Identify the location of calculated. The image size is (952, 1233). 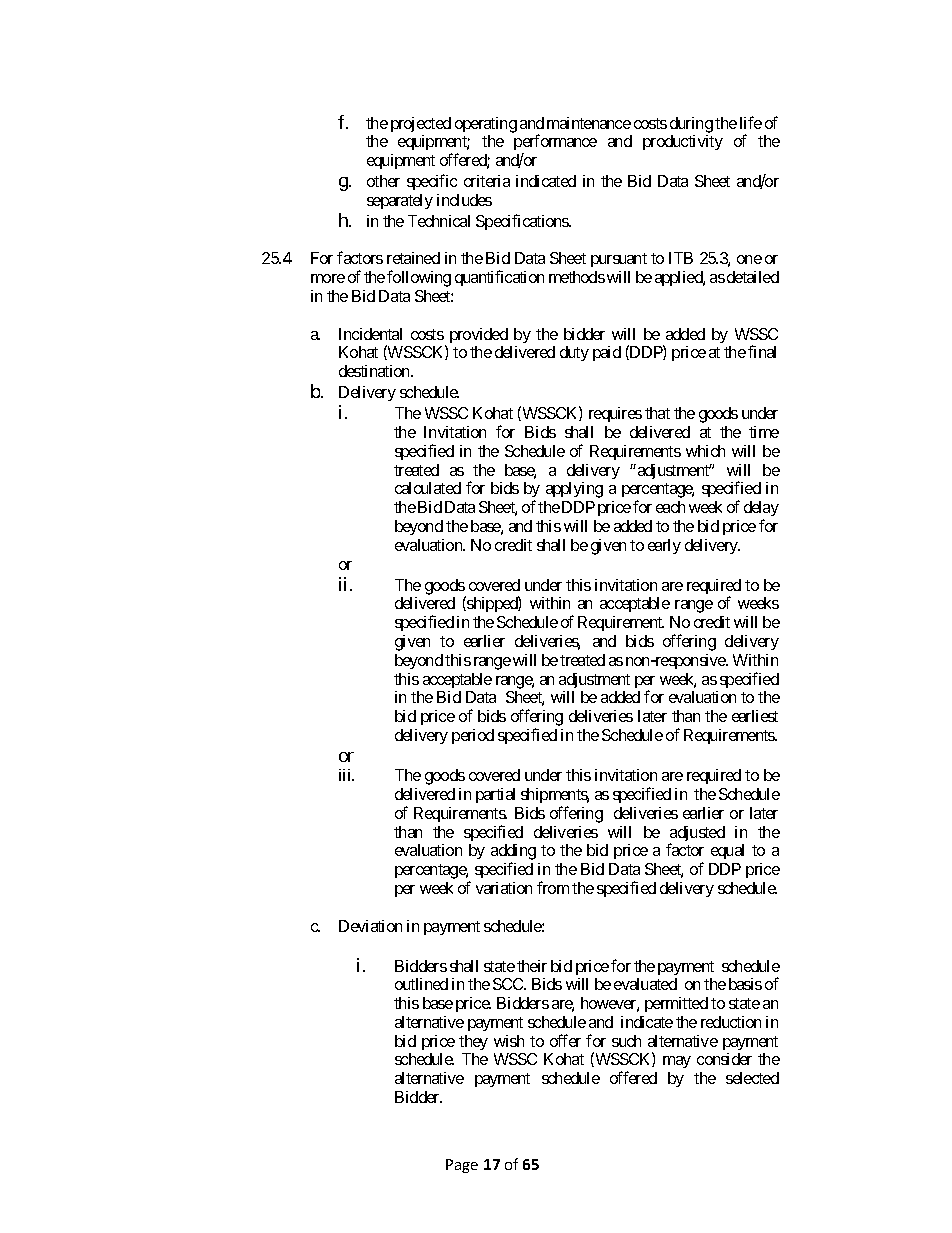
(428, 488).
